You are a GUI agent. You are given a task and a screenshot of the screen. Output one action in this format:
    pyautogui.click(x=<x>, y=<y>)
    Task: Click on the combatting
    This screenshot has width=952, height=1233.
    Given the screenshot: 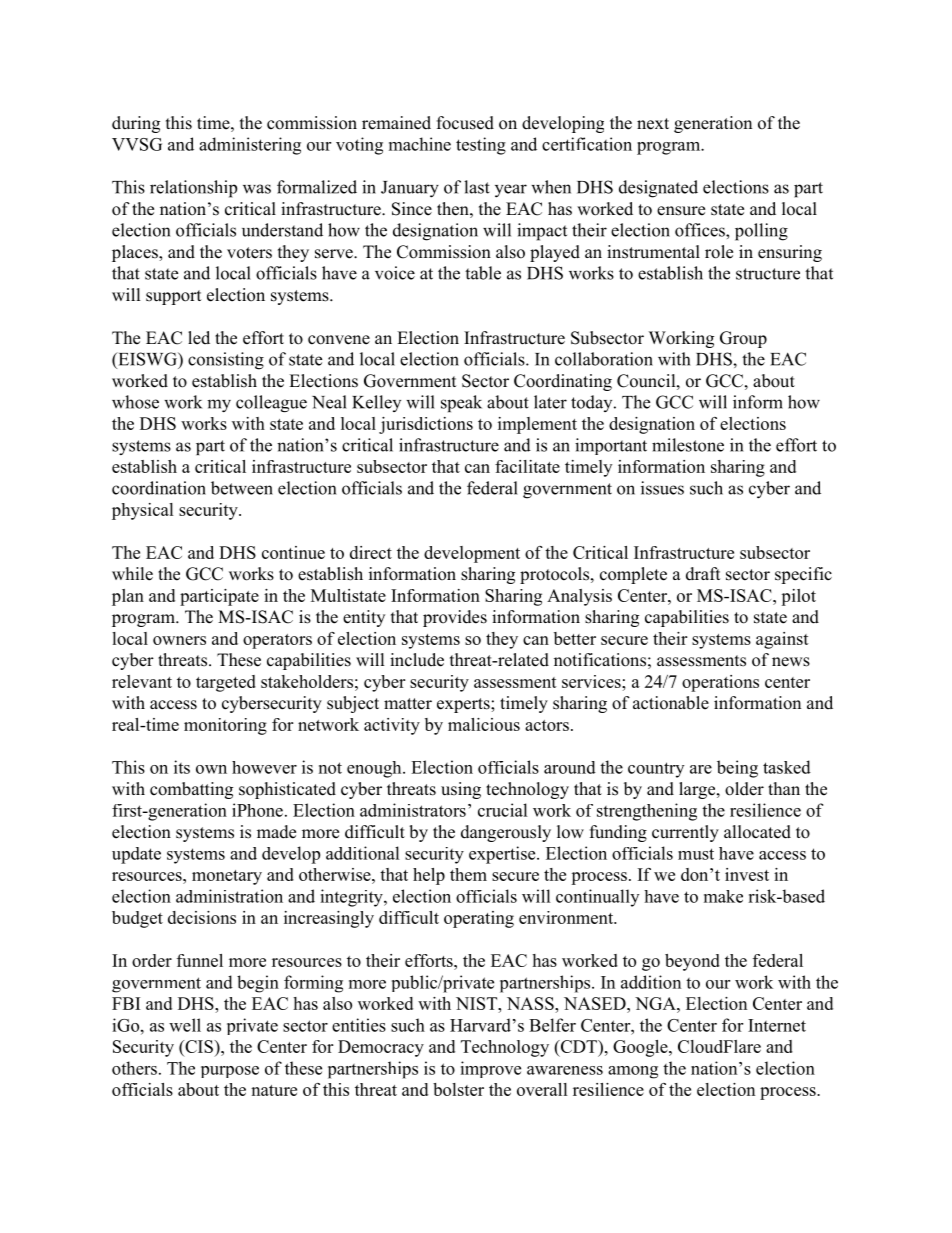 What is the action you would take?
    pyautogui.click(x=191, y=790)
